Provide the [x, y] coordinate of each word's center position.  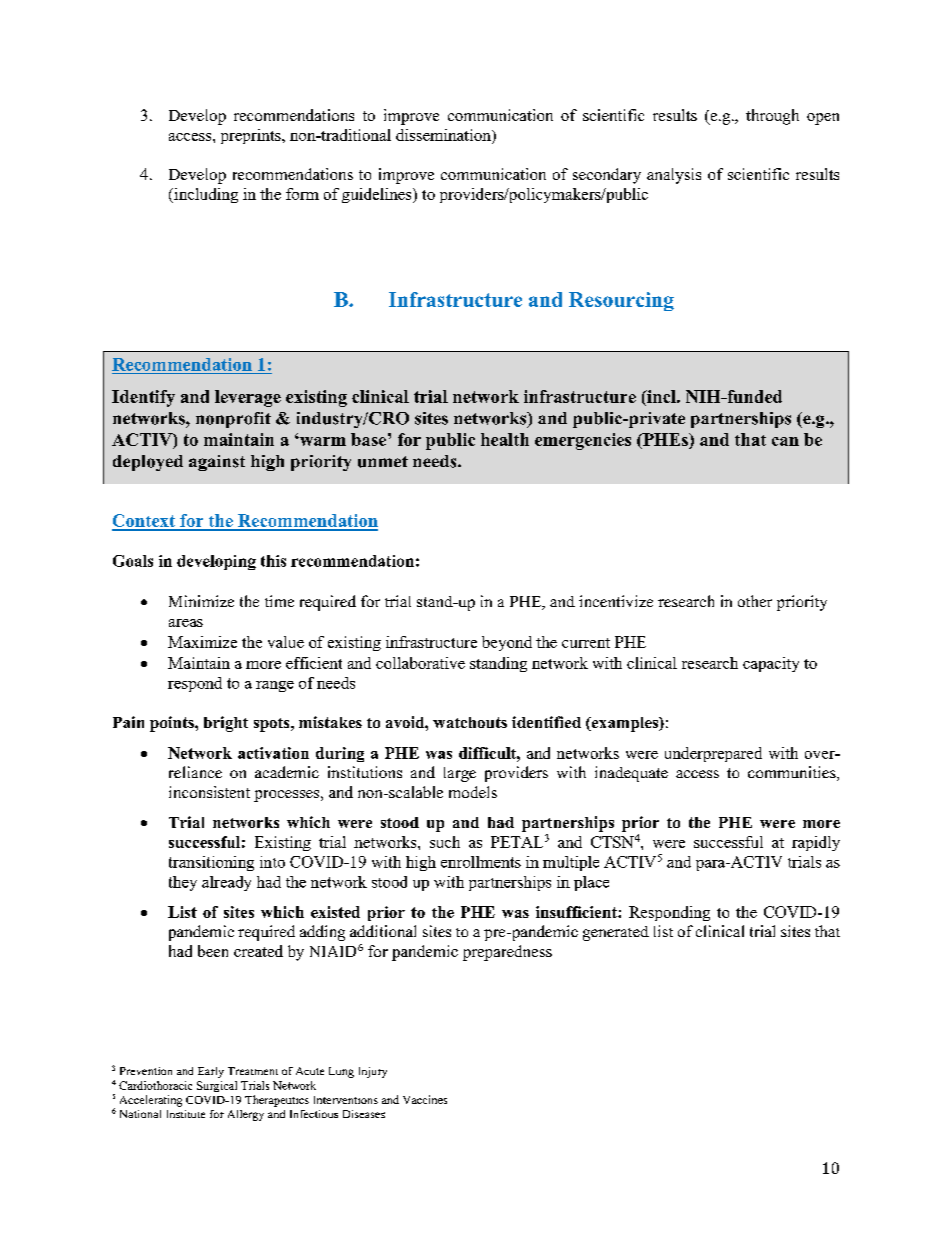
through [772, 117]
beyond [507, 643]
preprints [252, 136]
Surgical [217, 1086]
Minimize [201, 601]
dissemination [444, 135]
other [755, 601]
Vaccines [425, 1099]
